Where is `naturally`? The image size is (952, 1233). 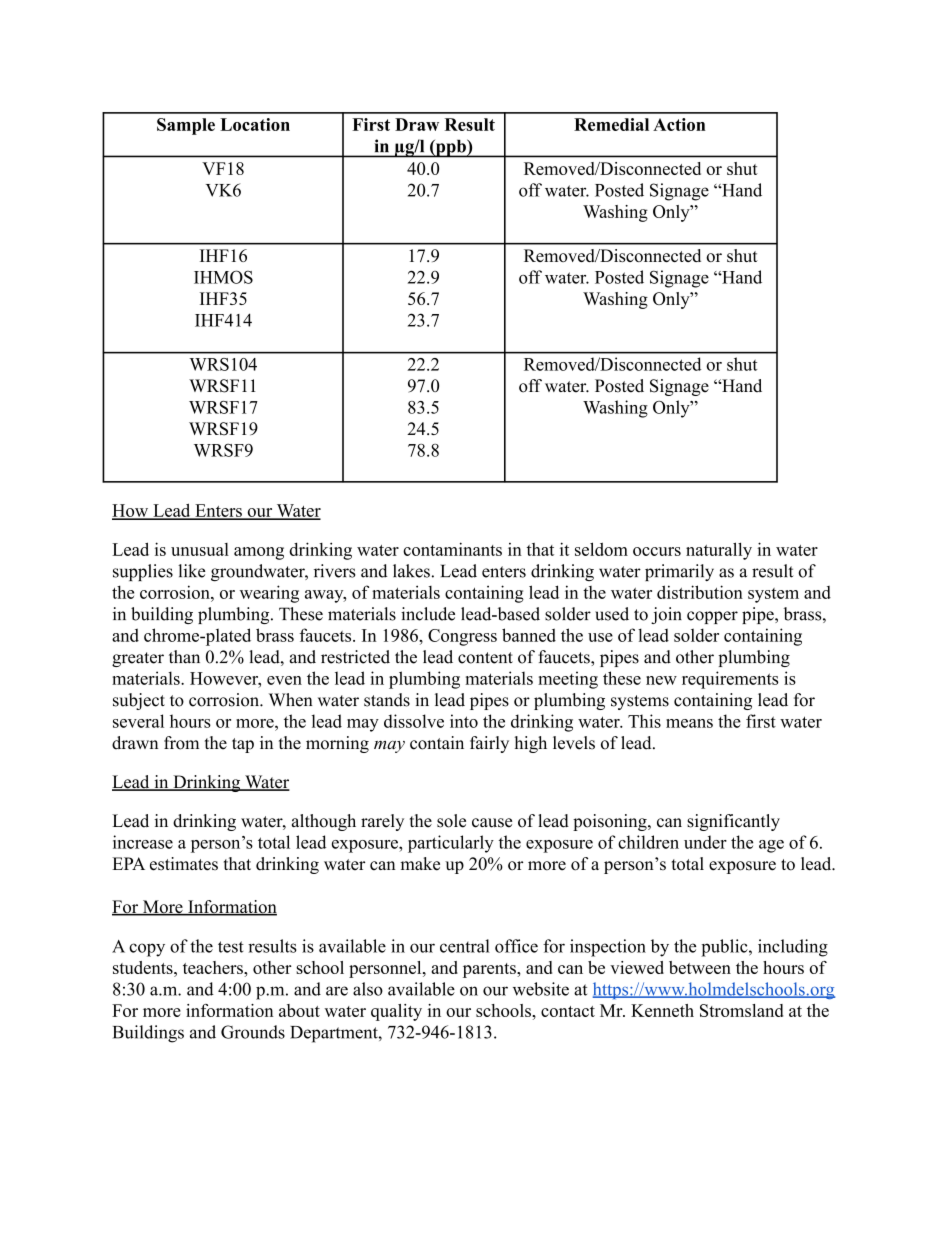 naturally is located at coordinates (719, 551).
